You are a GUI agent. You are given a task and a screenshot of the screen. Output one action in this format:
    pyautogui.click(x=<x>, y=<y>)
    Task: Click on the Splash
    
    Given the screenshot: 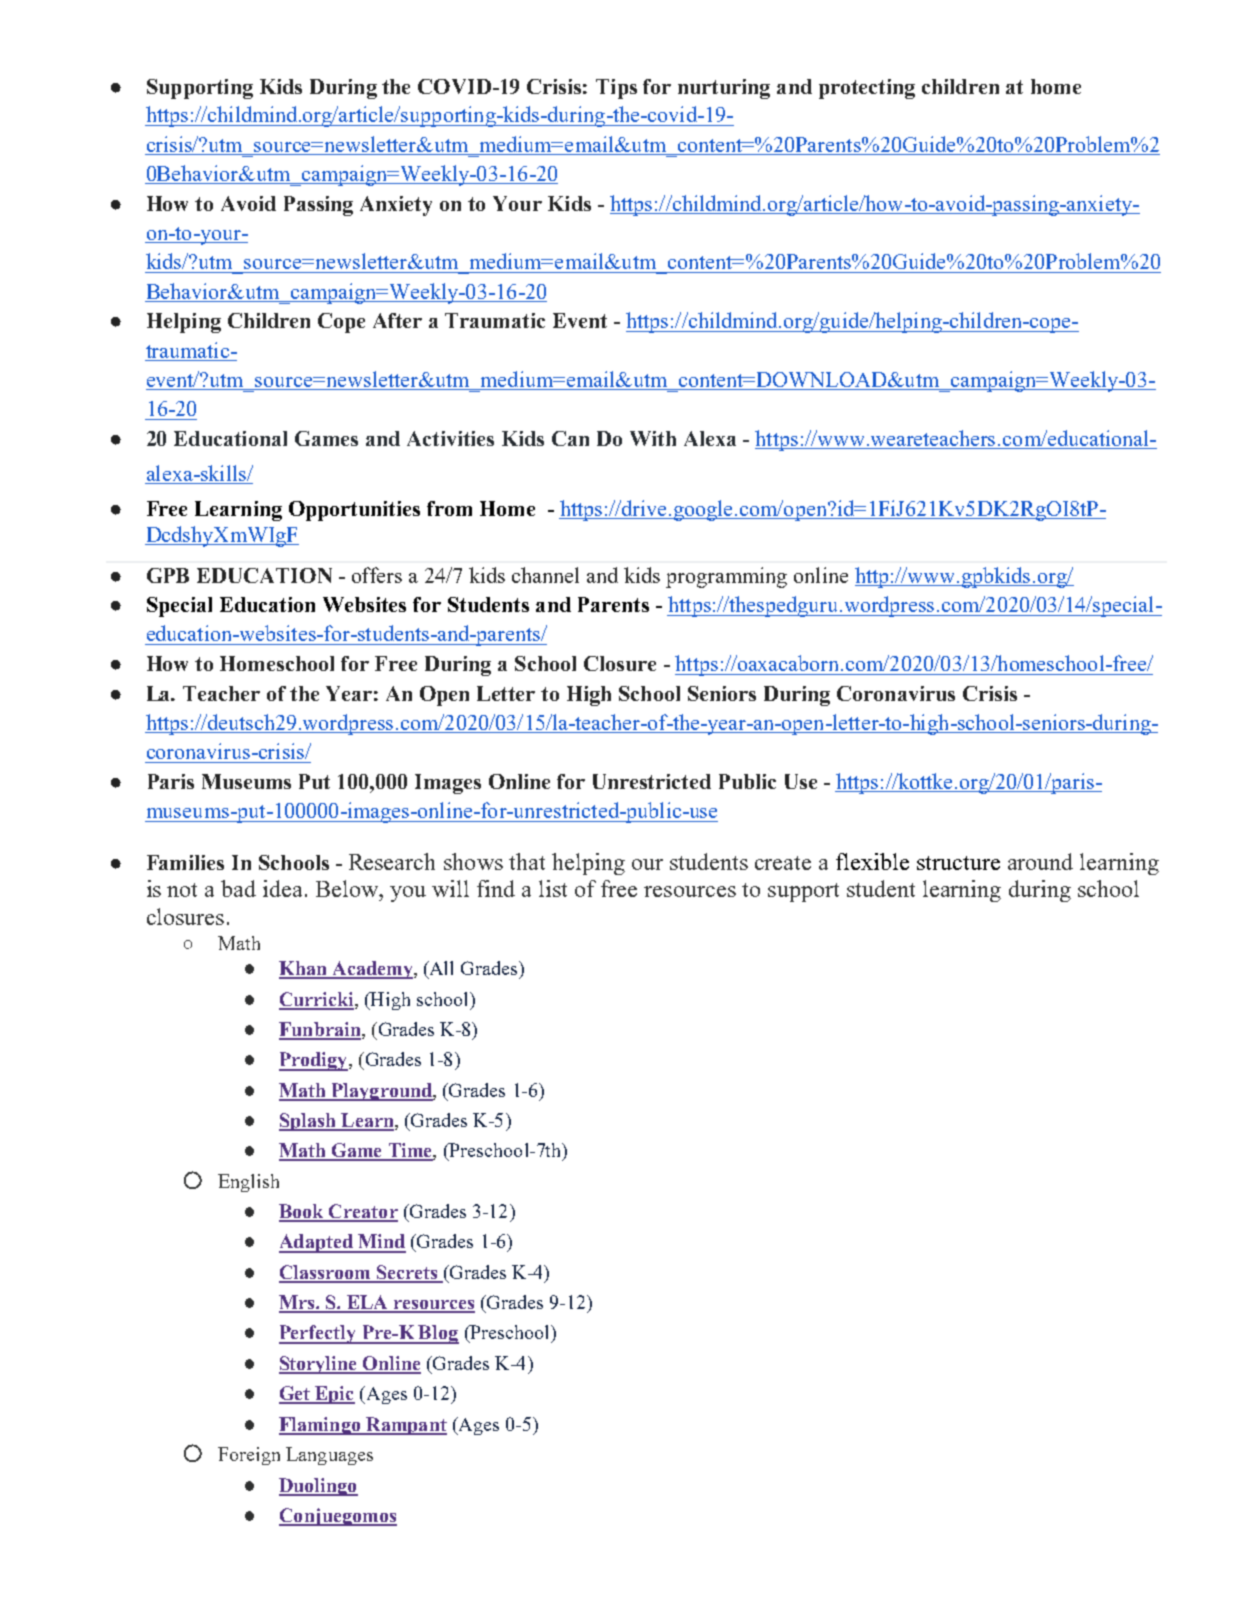 What is the action you would take?
    pyautogui.click(x=308, y=1122)
